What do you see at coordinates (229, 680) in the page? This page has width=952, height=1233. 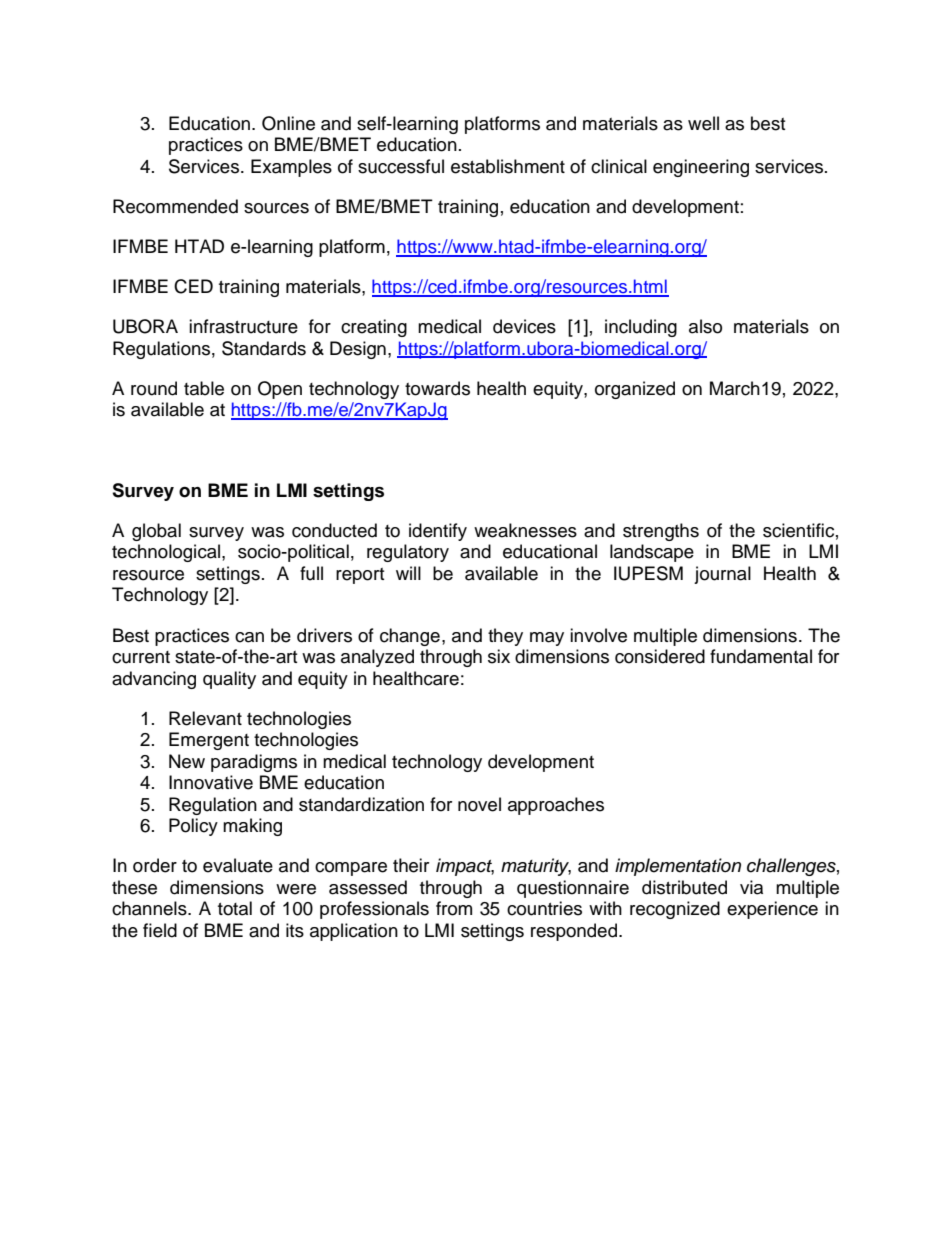 I see `quality` at bounding box center [229, 680].
